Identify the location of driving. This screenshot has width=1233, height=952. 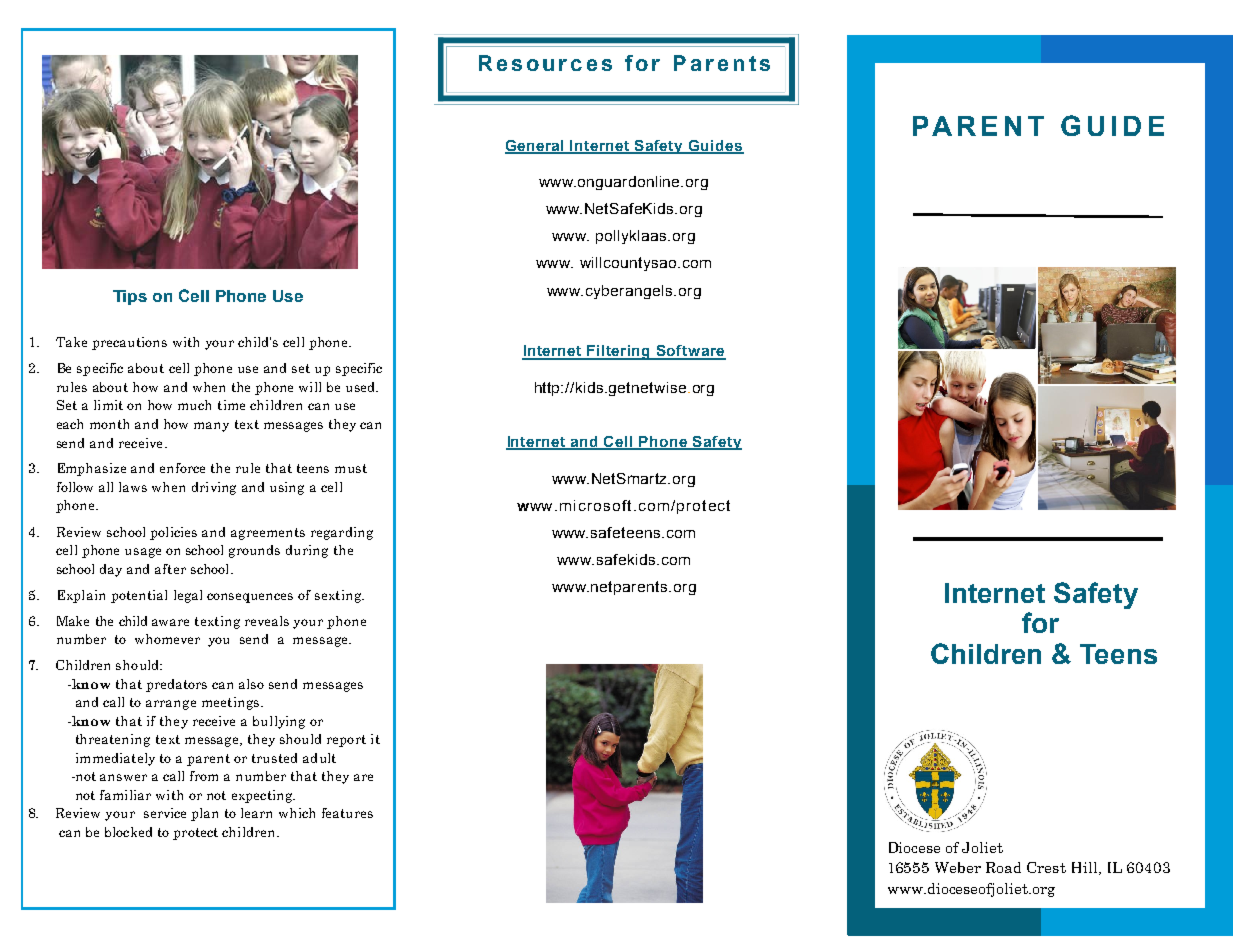
(214, 488).
